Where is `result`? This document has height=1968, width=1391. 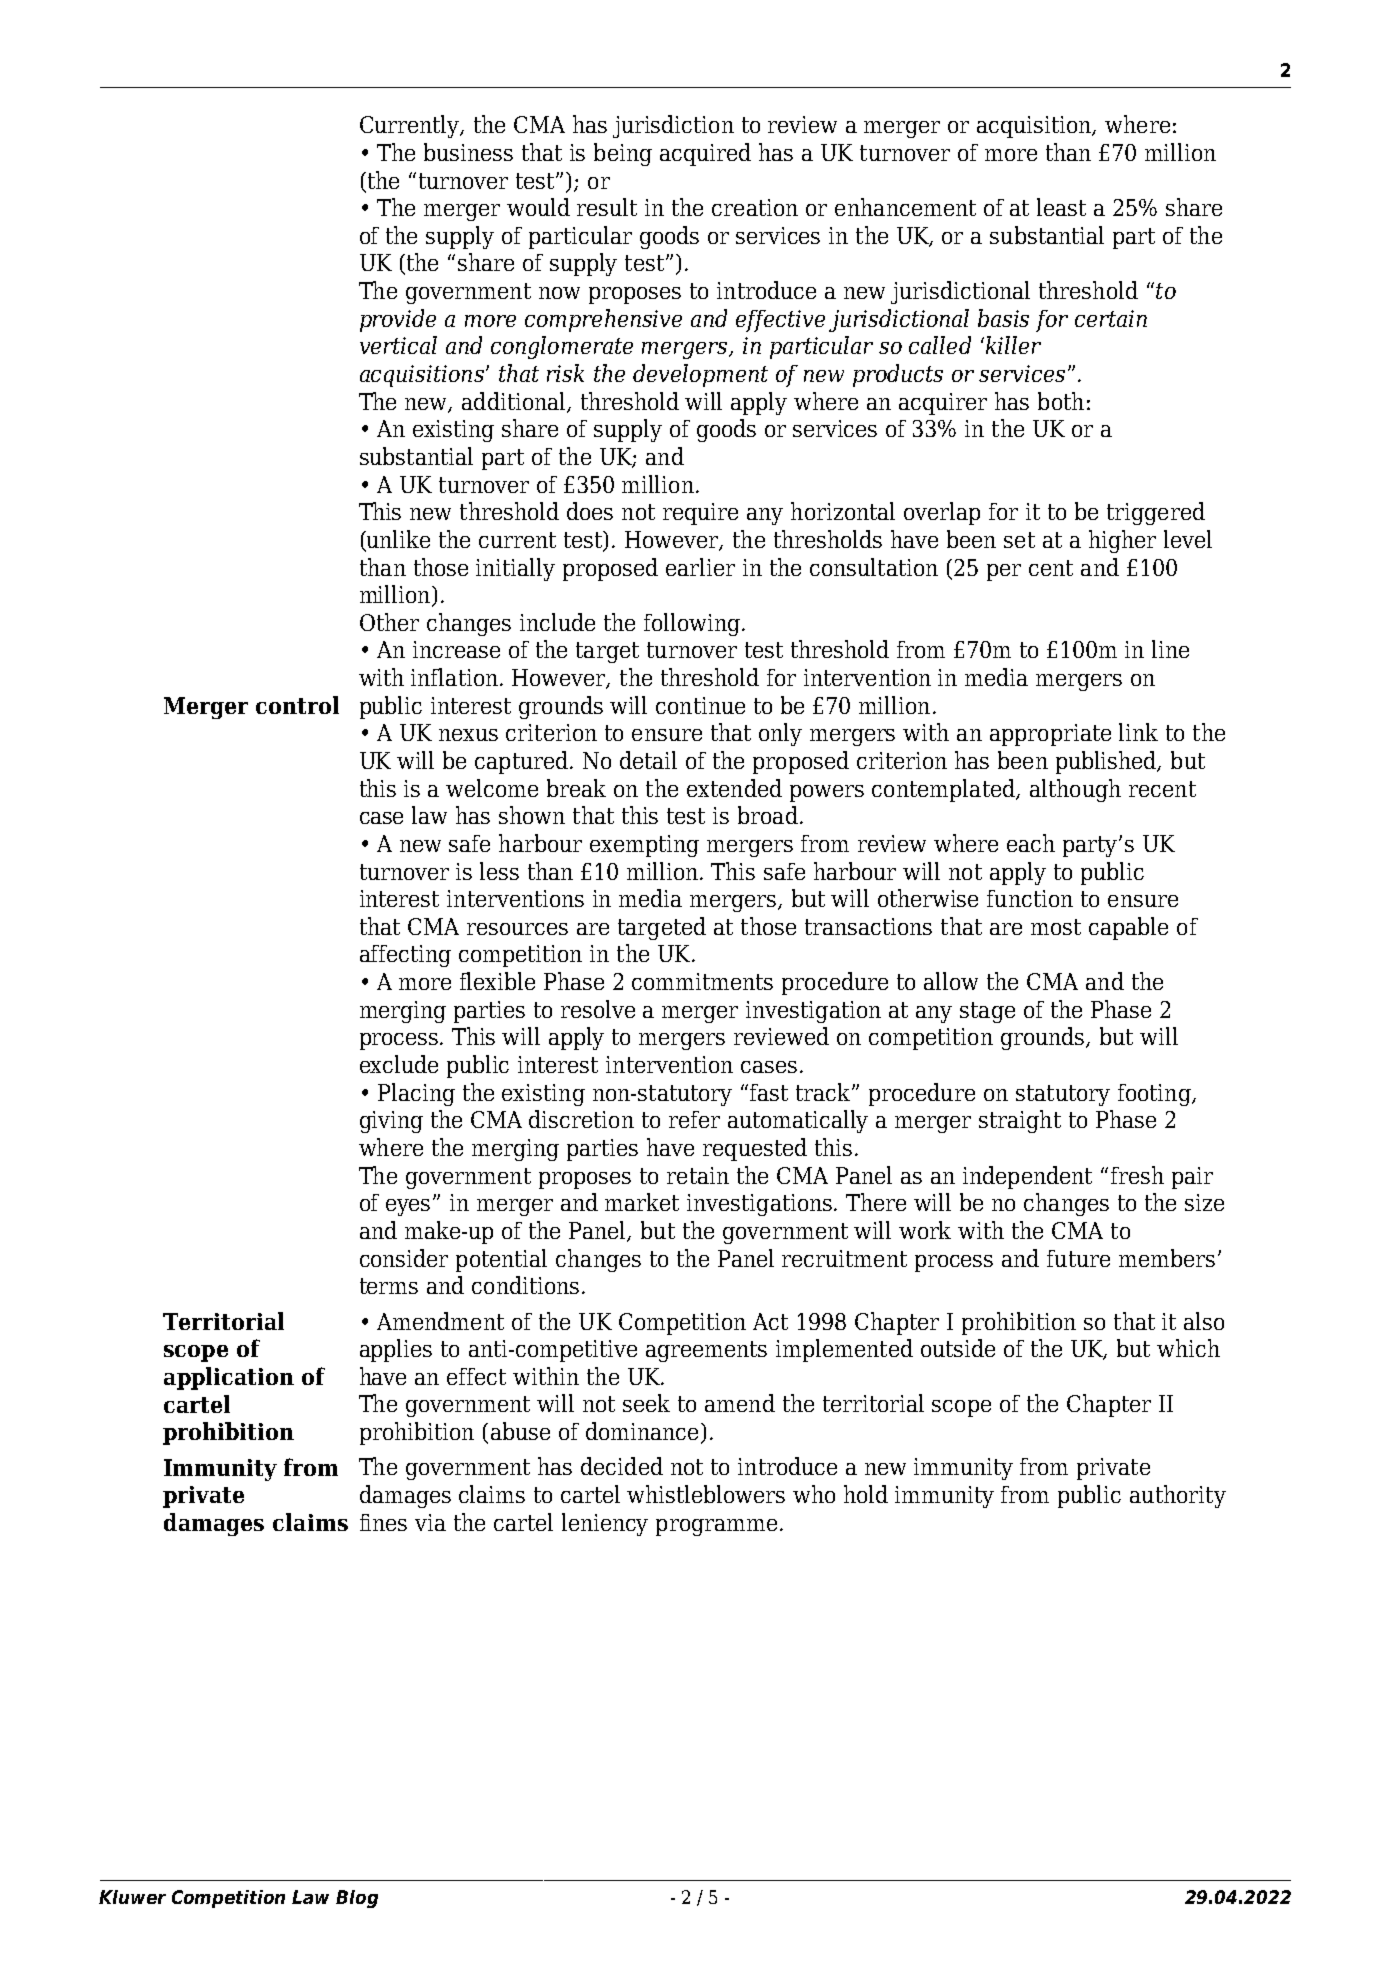 result is located at coordinates (607, 207).
